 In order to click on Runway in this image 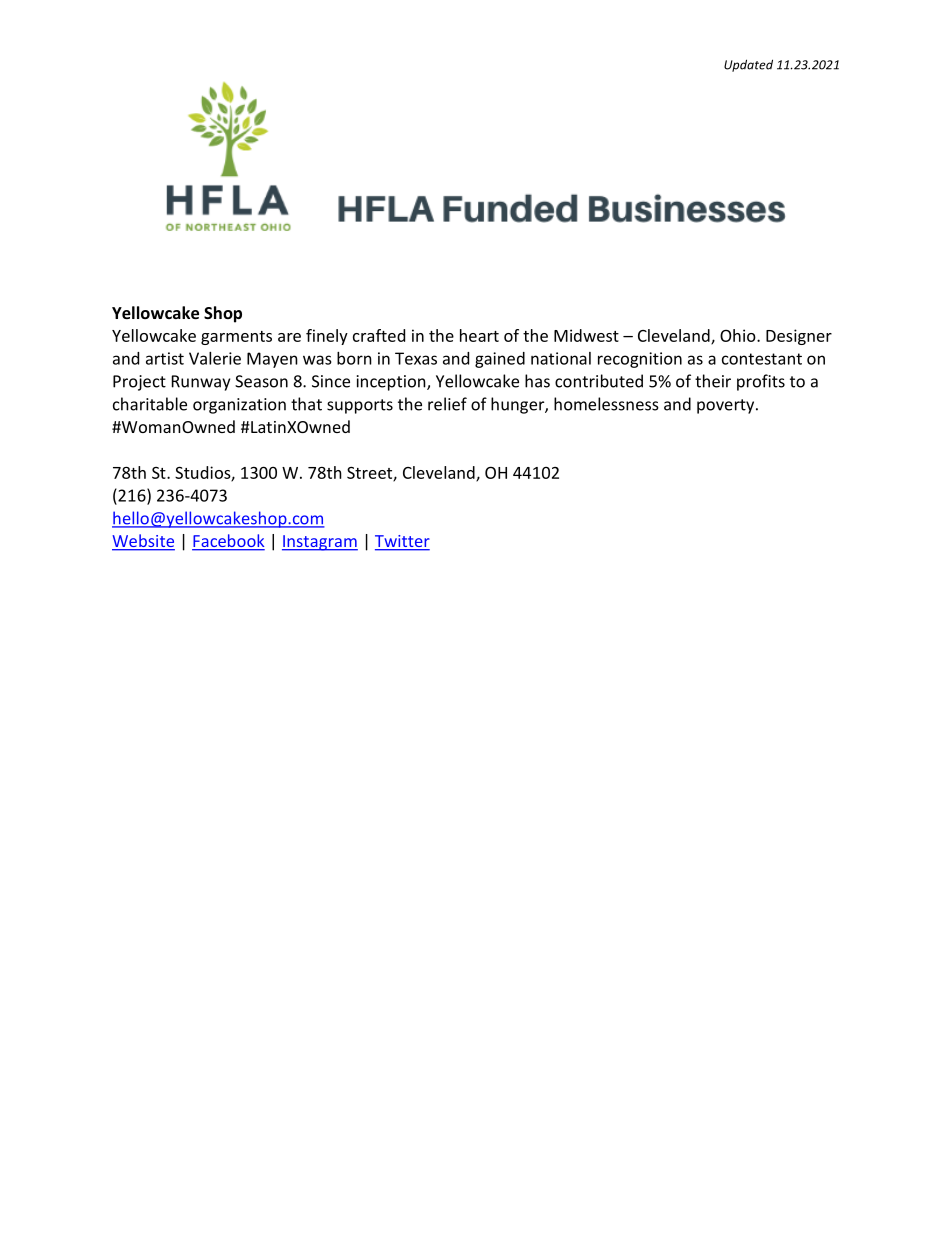, I will do `click(201, 383)`.
